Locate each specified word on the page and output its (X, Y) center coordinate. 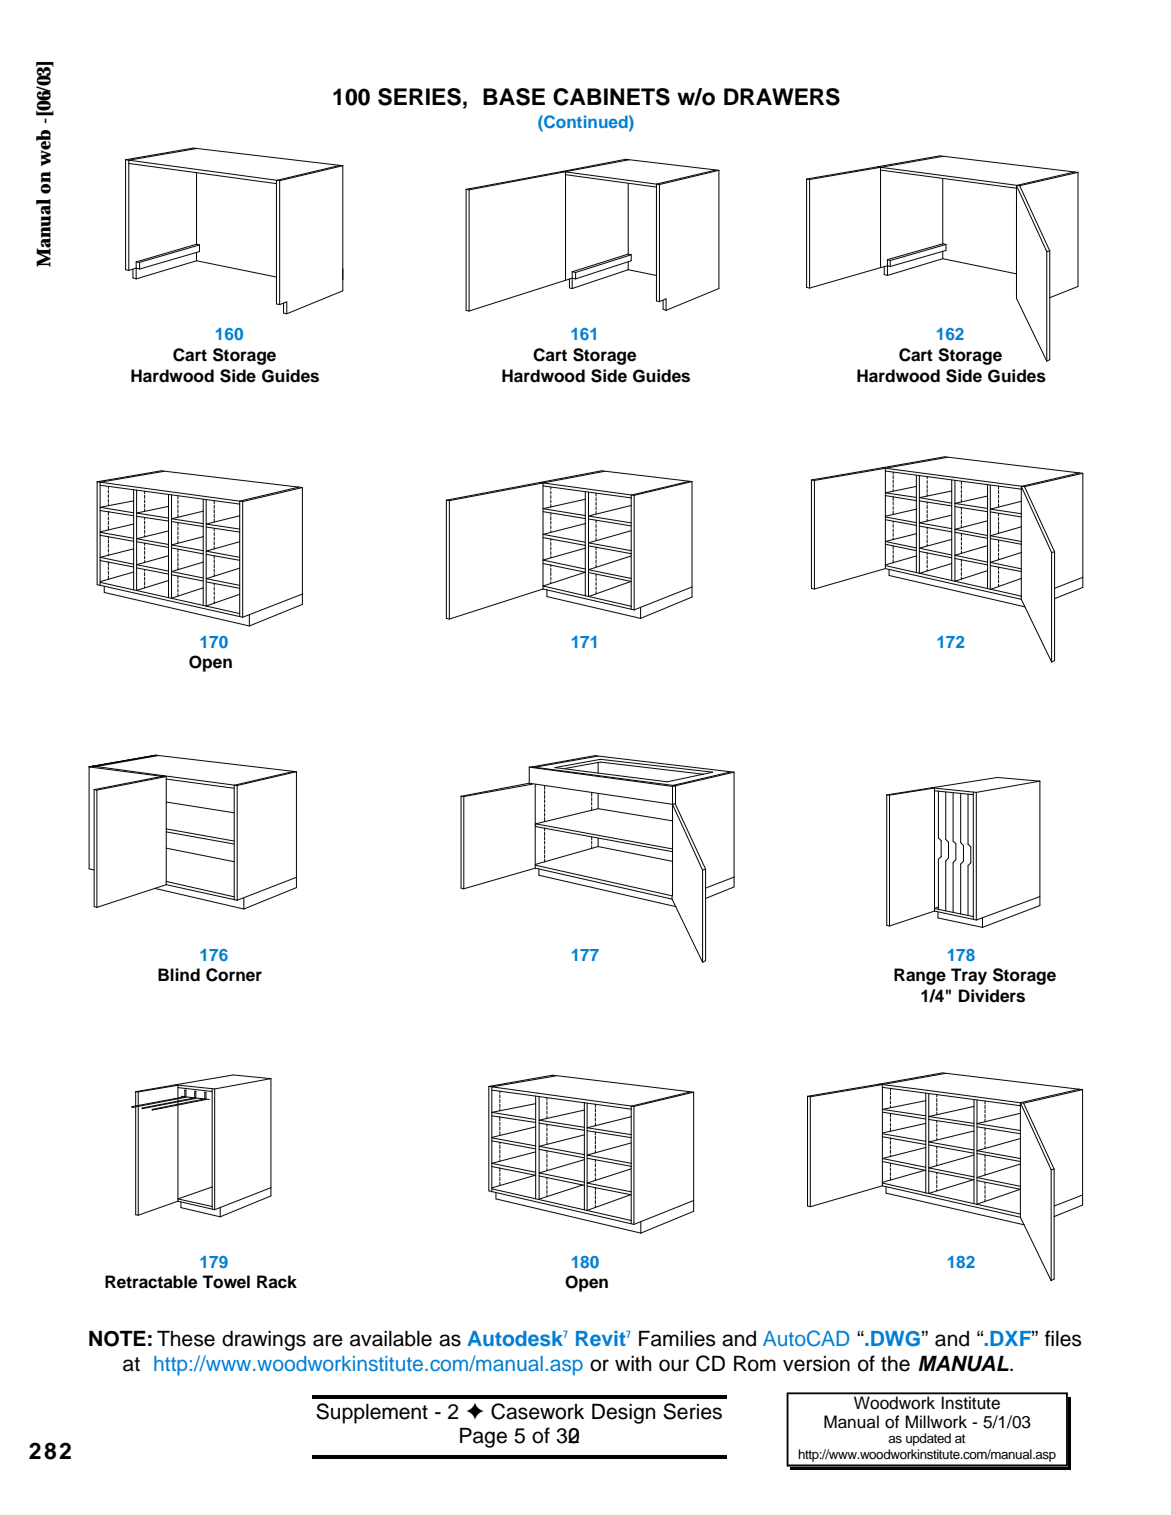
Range (920, 976)
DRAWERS (782, 97)
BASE (514, 97)
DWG (895, 1339)
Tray (969, 976)
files (1063, 1338)
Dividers (992, 996)
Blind (179, 975)
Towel (226, 1282)
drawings (264, 1341)
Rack (277, 1282)
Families (677, 1339)
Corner (234, 975)
